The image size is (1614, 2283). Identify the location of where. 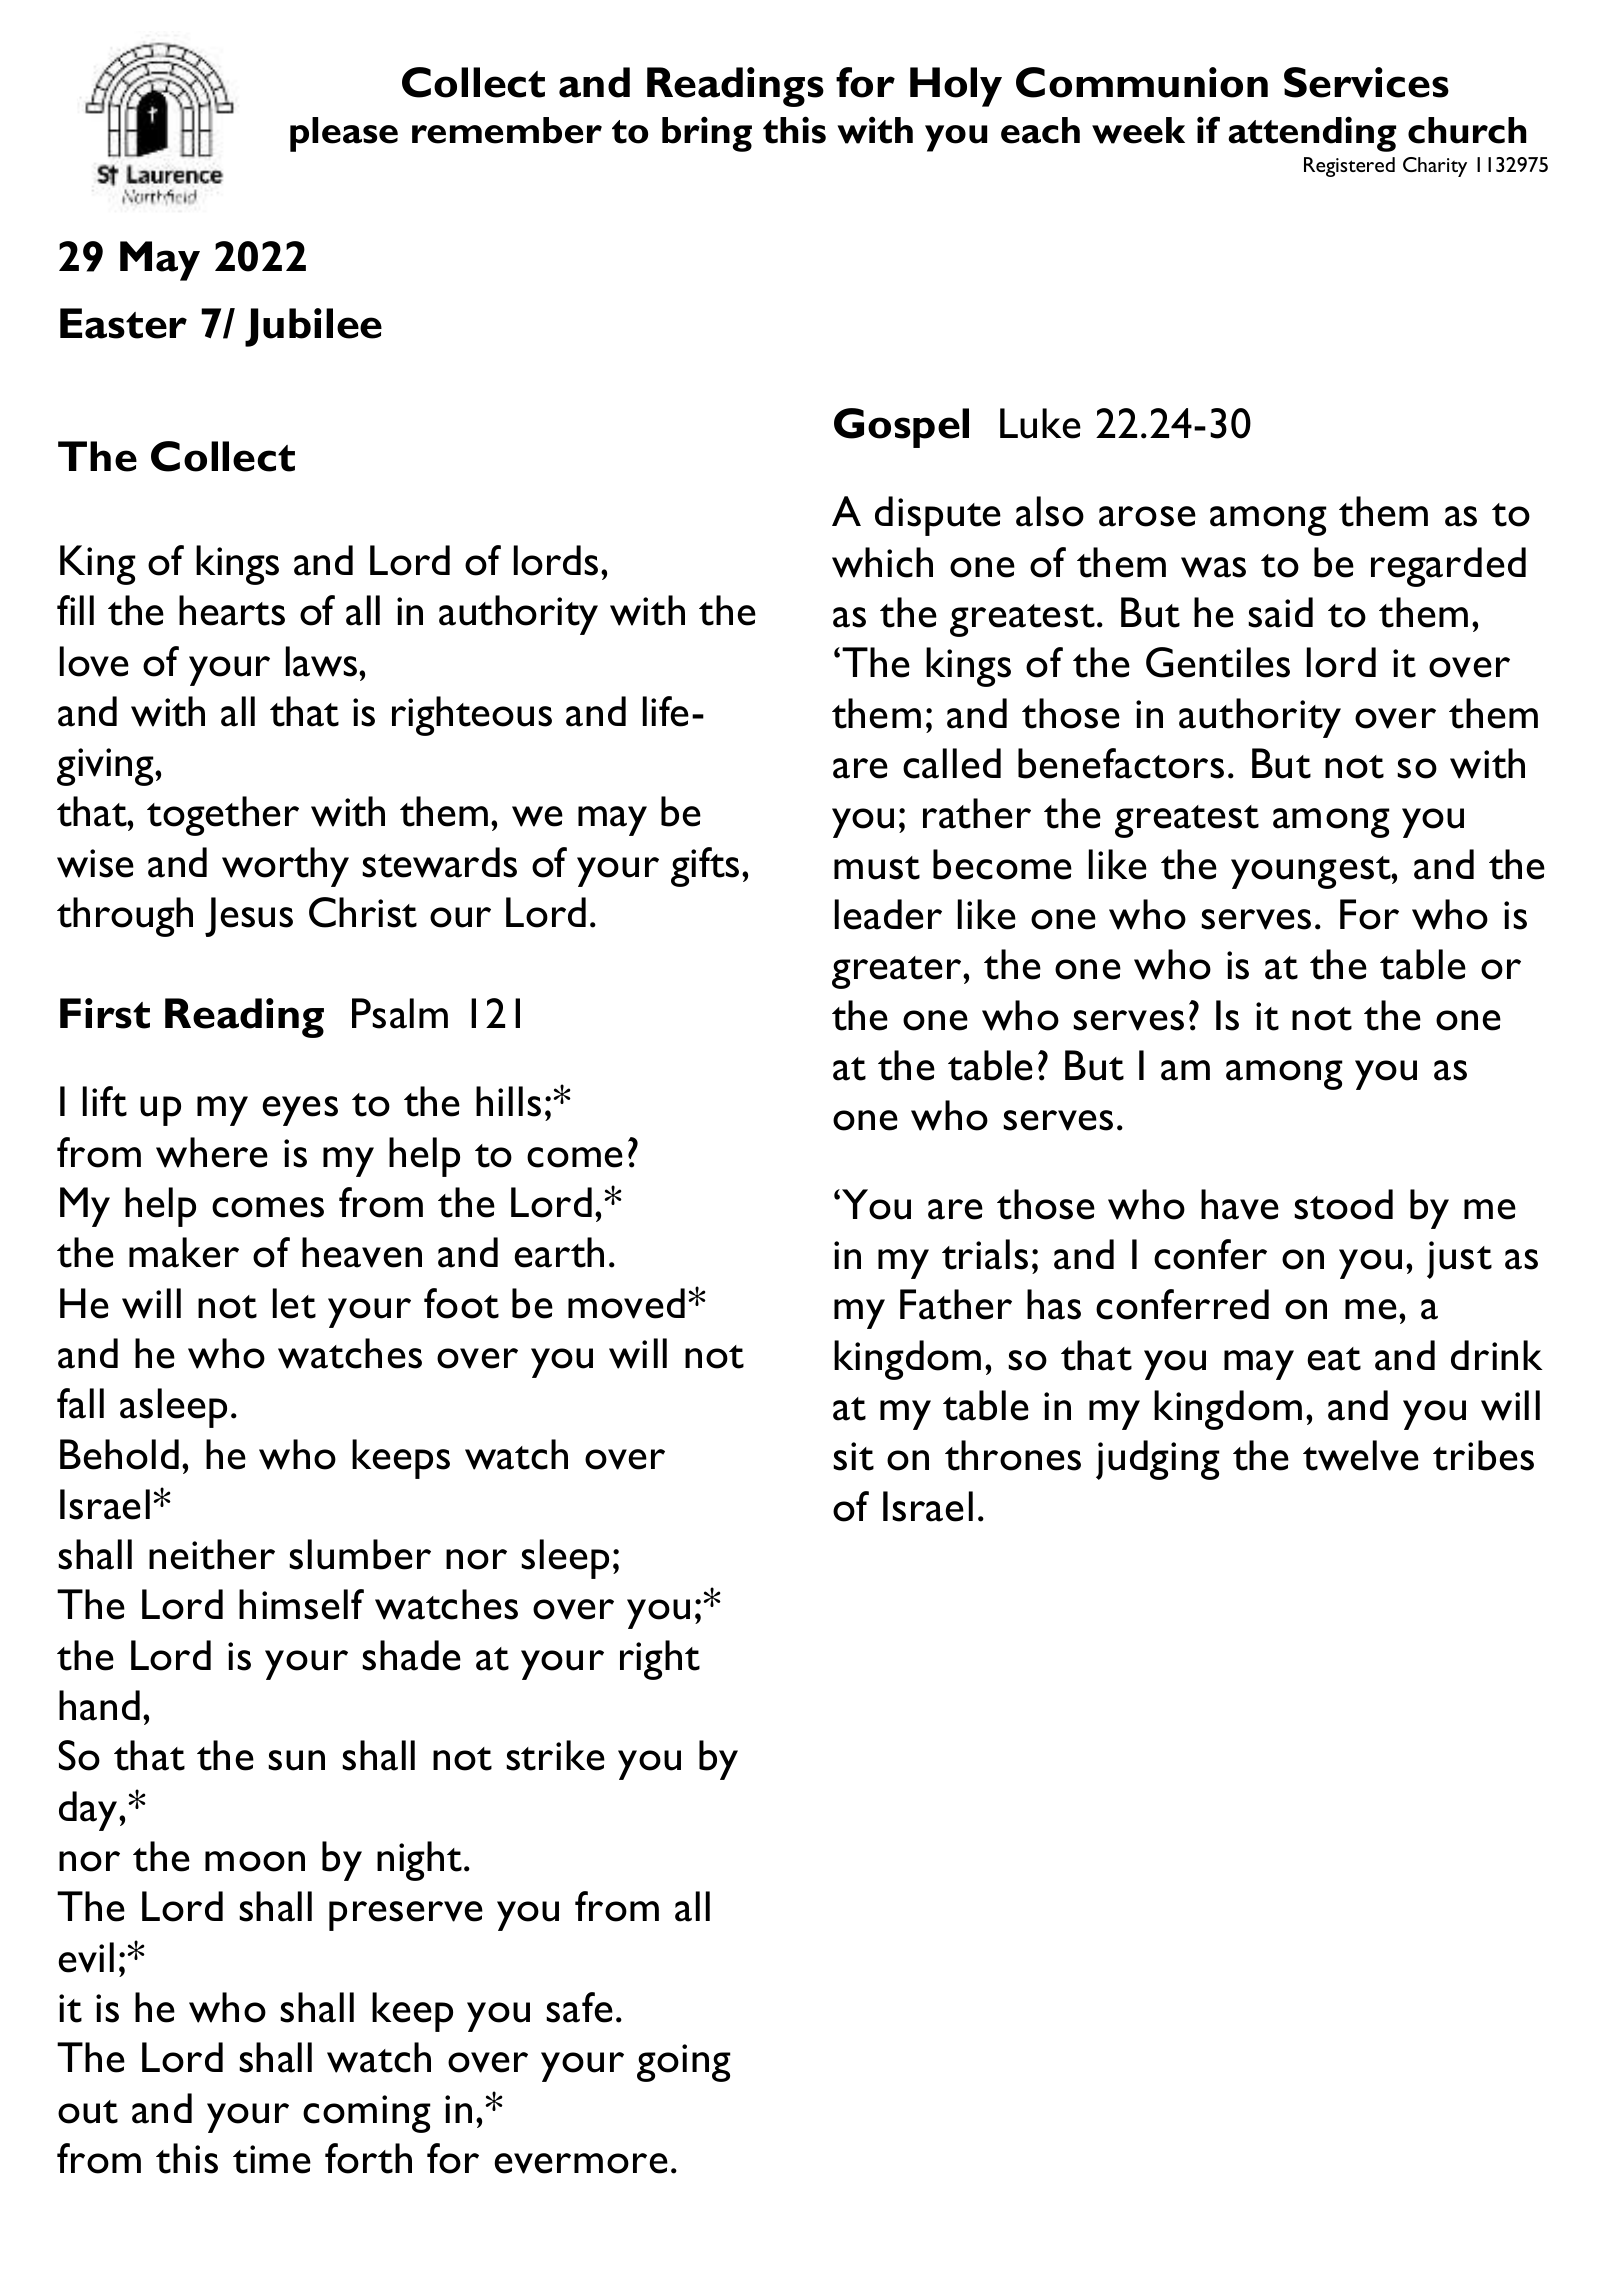
(212, 1152).
